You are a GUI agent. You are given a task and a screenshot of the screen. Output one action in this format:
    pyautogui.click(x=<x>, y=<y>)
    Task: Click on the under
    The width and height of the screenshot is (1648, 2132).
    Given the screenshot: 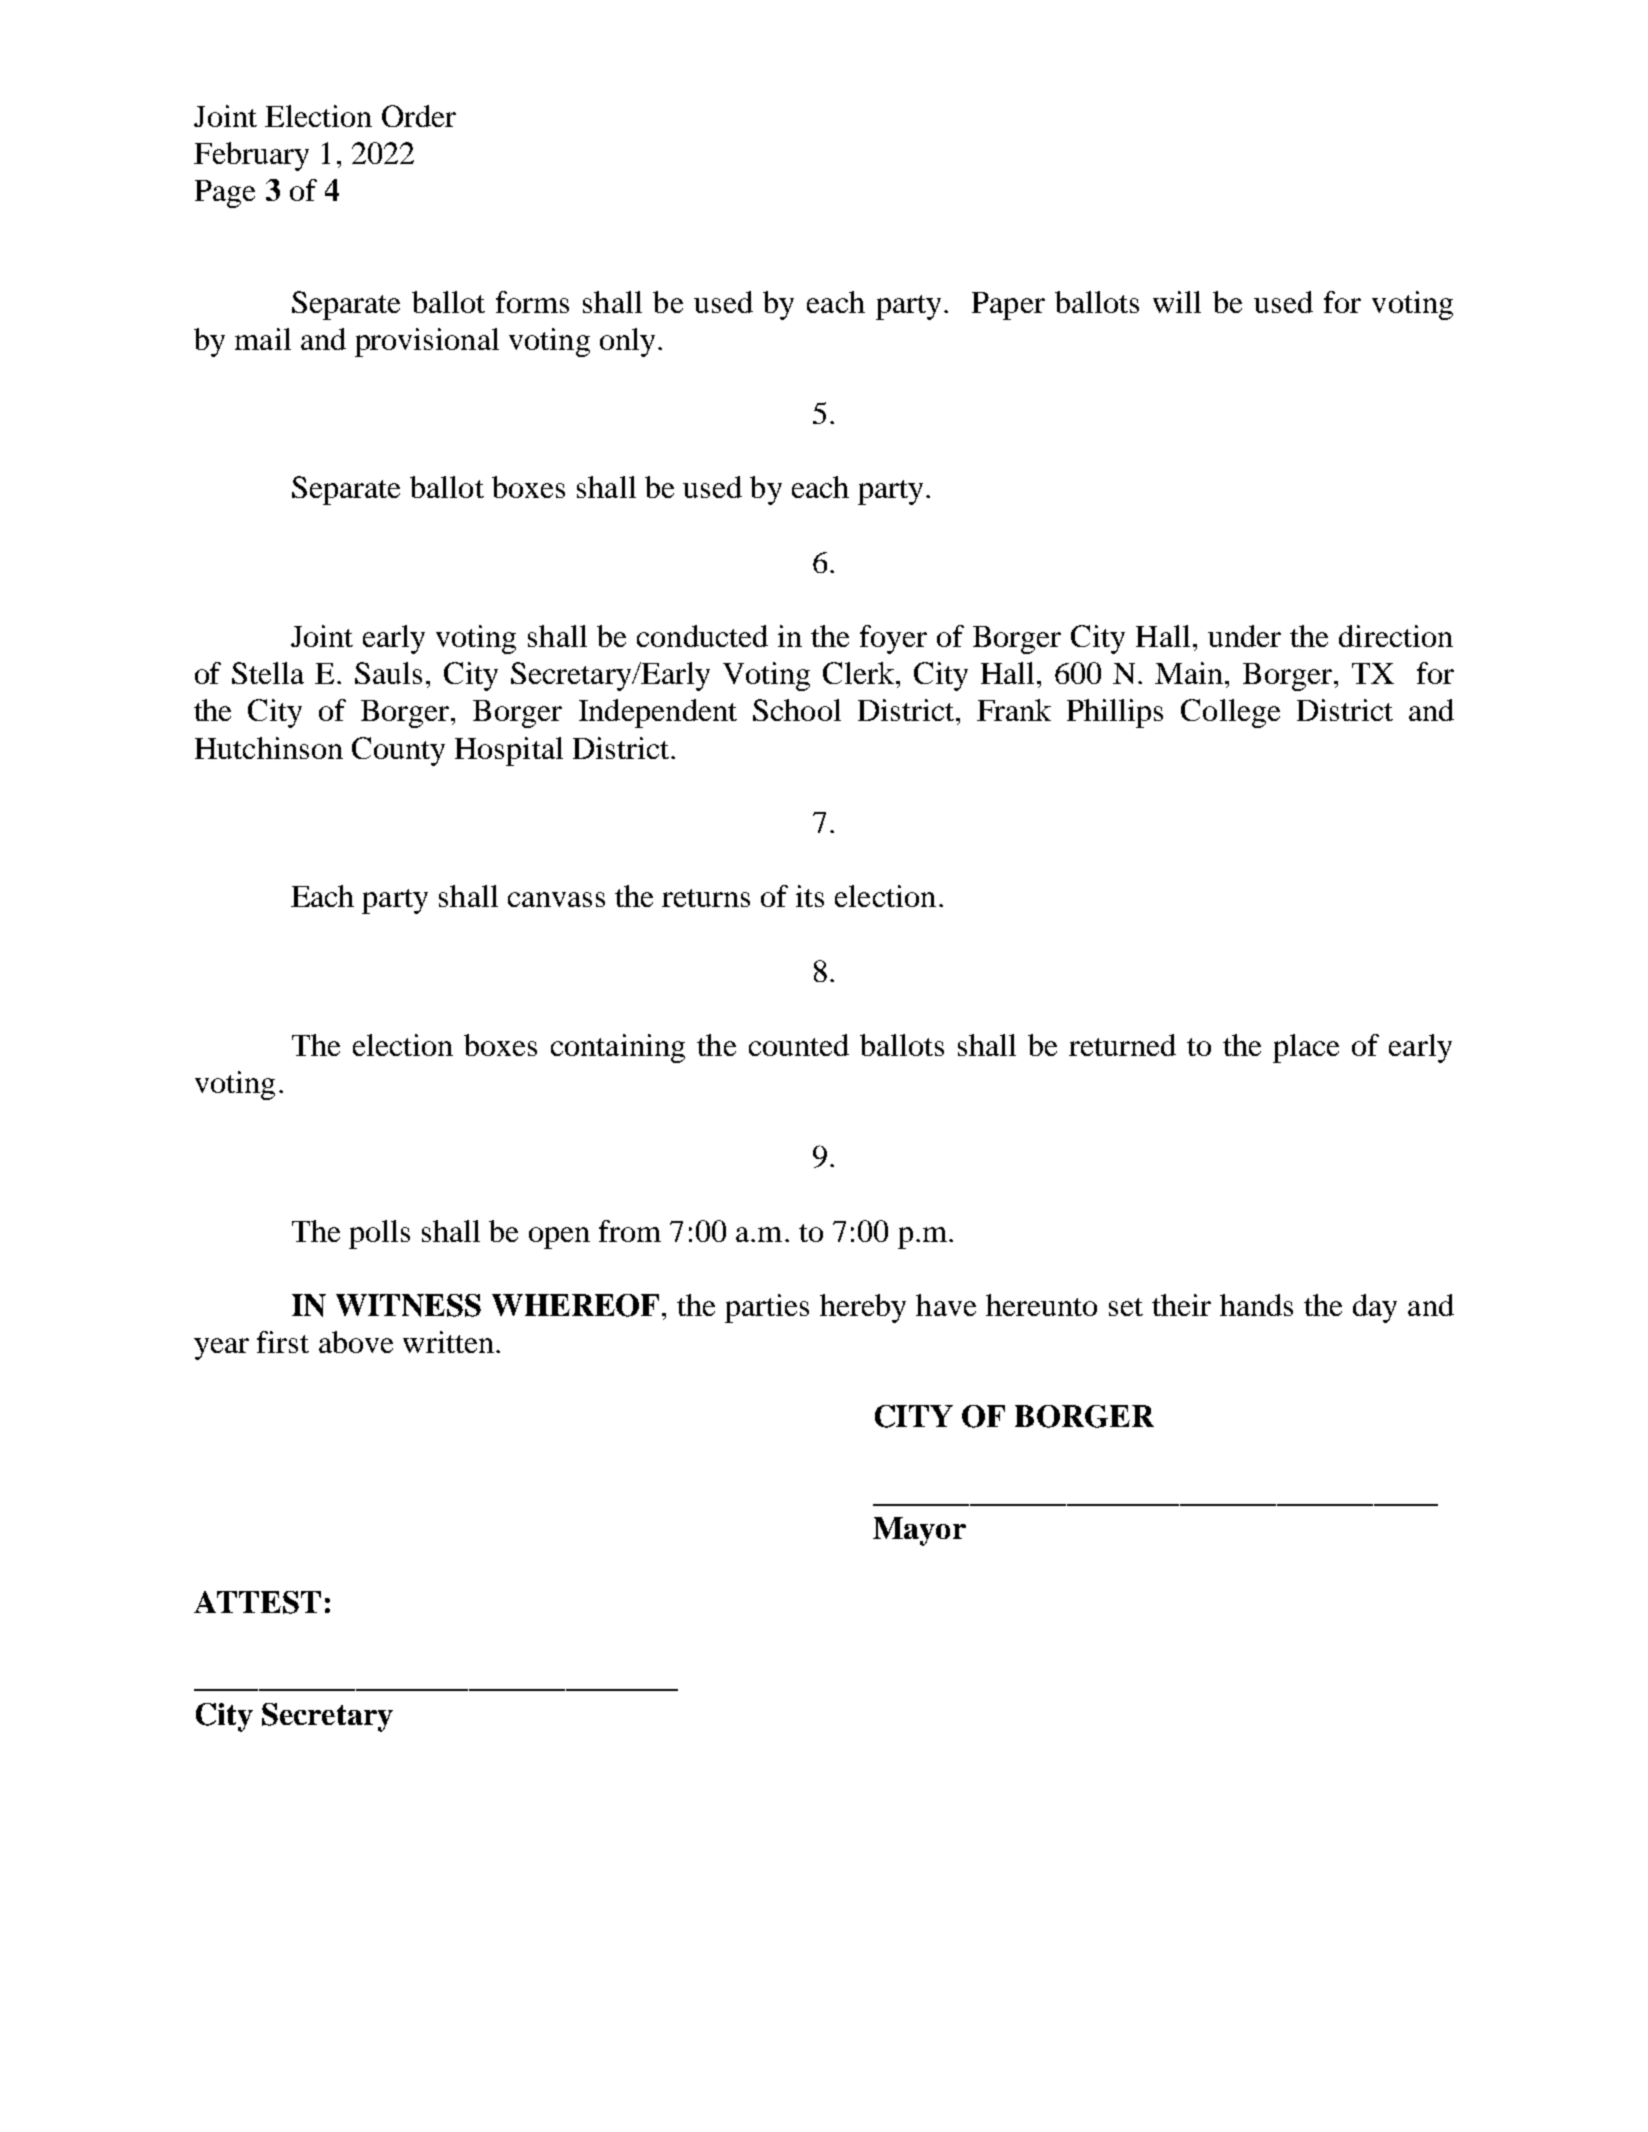 What is the action you would take?
    pyautogui.click(x=1244, y=636)
